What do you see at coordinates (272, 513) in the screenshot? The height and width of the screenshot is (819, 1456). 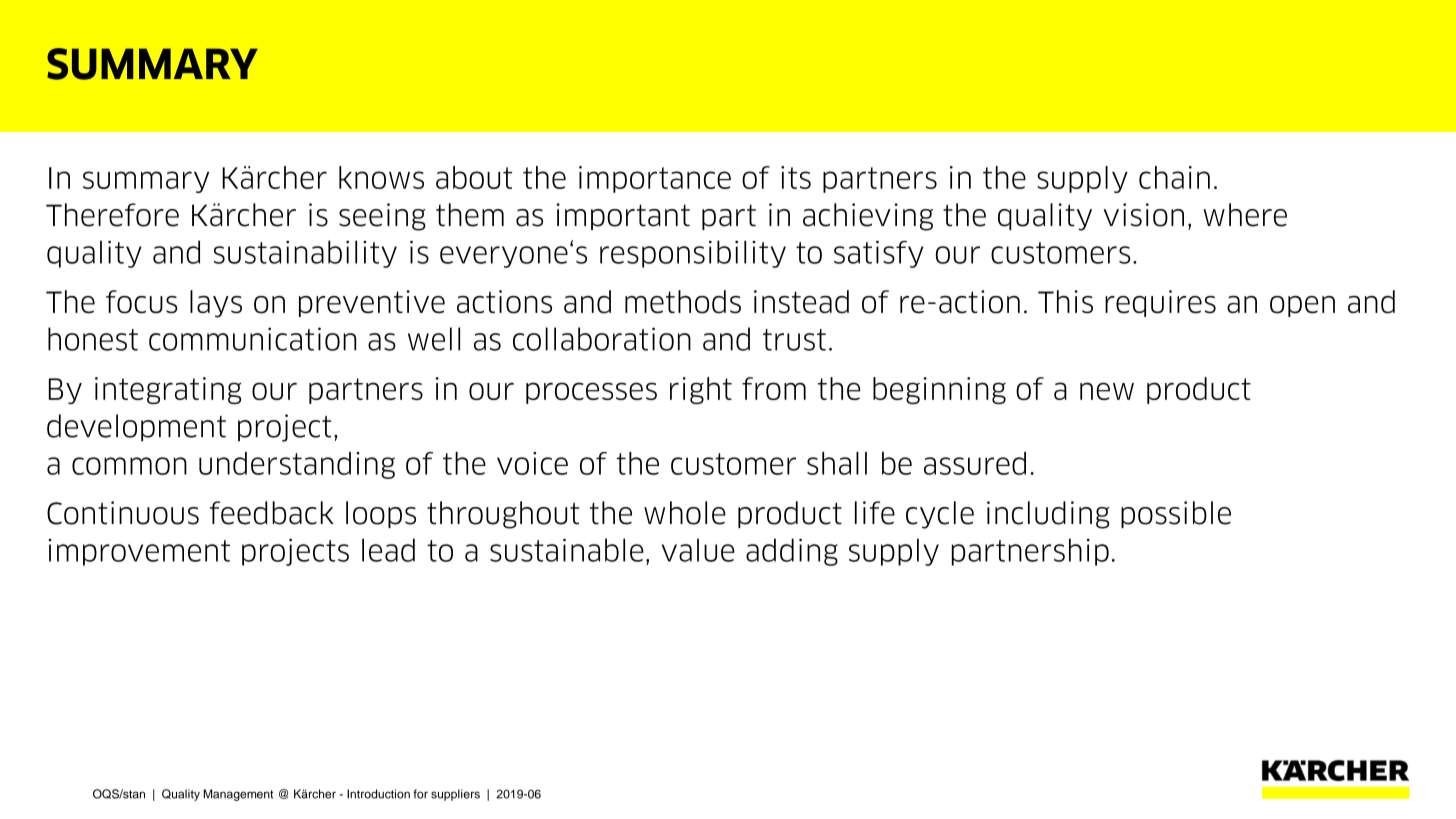 I see `feedback` at bounding box center [272, 513].
